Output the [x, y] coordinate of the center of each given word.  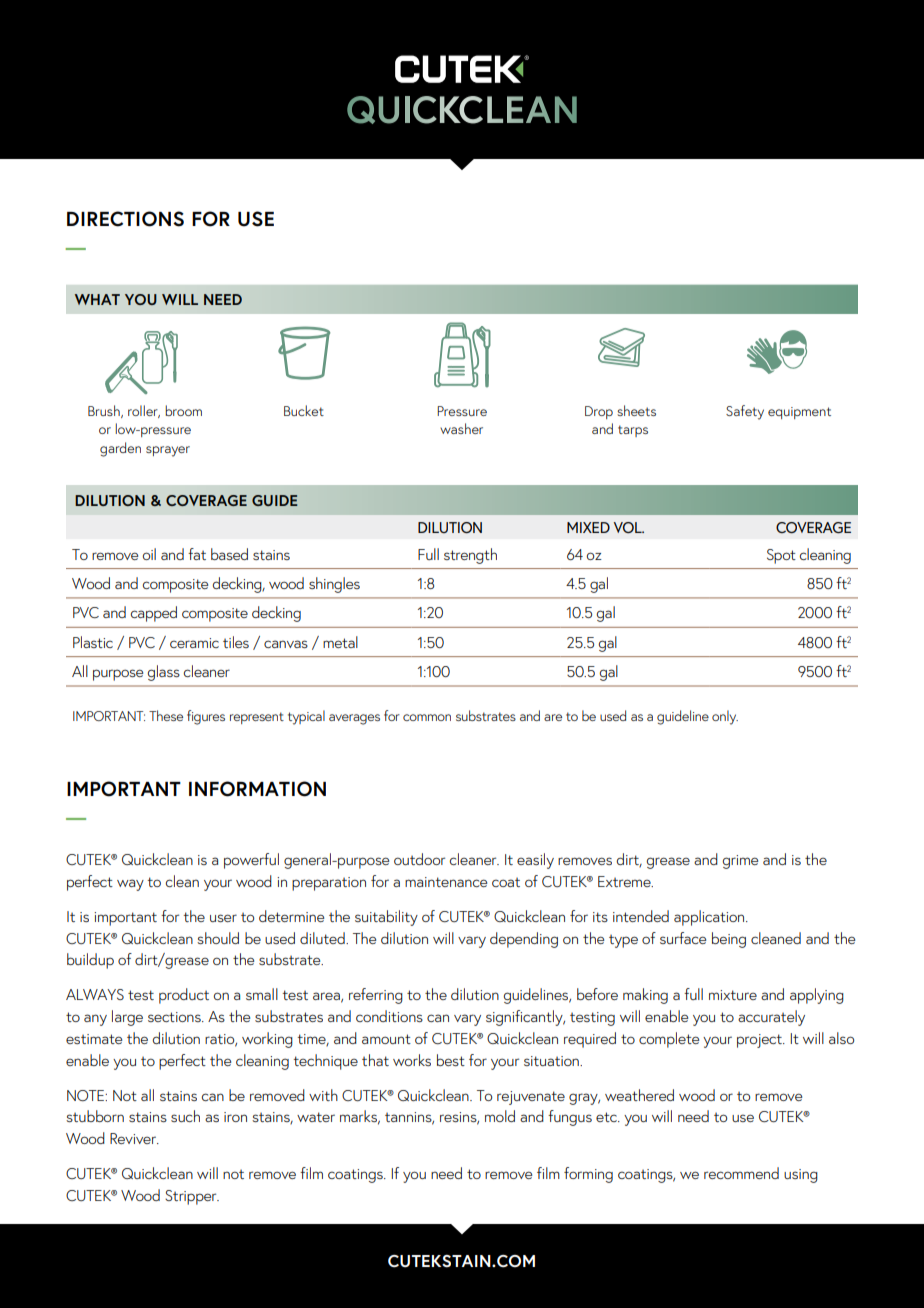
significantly [525, 1018]
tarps [633, 431]
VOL [629, 527]
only [725, 717]
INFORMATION [257, 789]
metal [340, 642]
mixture [733, 995]
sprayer [168, 451]
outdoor [419, 859]
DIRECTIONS [125, 219]
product [184, 996]
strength [470, 556]
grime [740, 862]
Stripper [192, 1197]
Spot [781, 556]
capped [153, 614]
